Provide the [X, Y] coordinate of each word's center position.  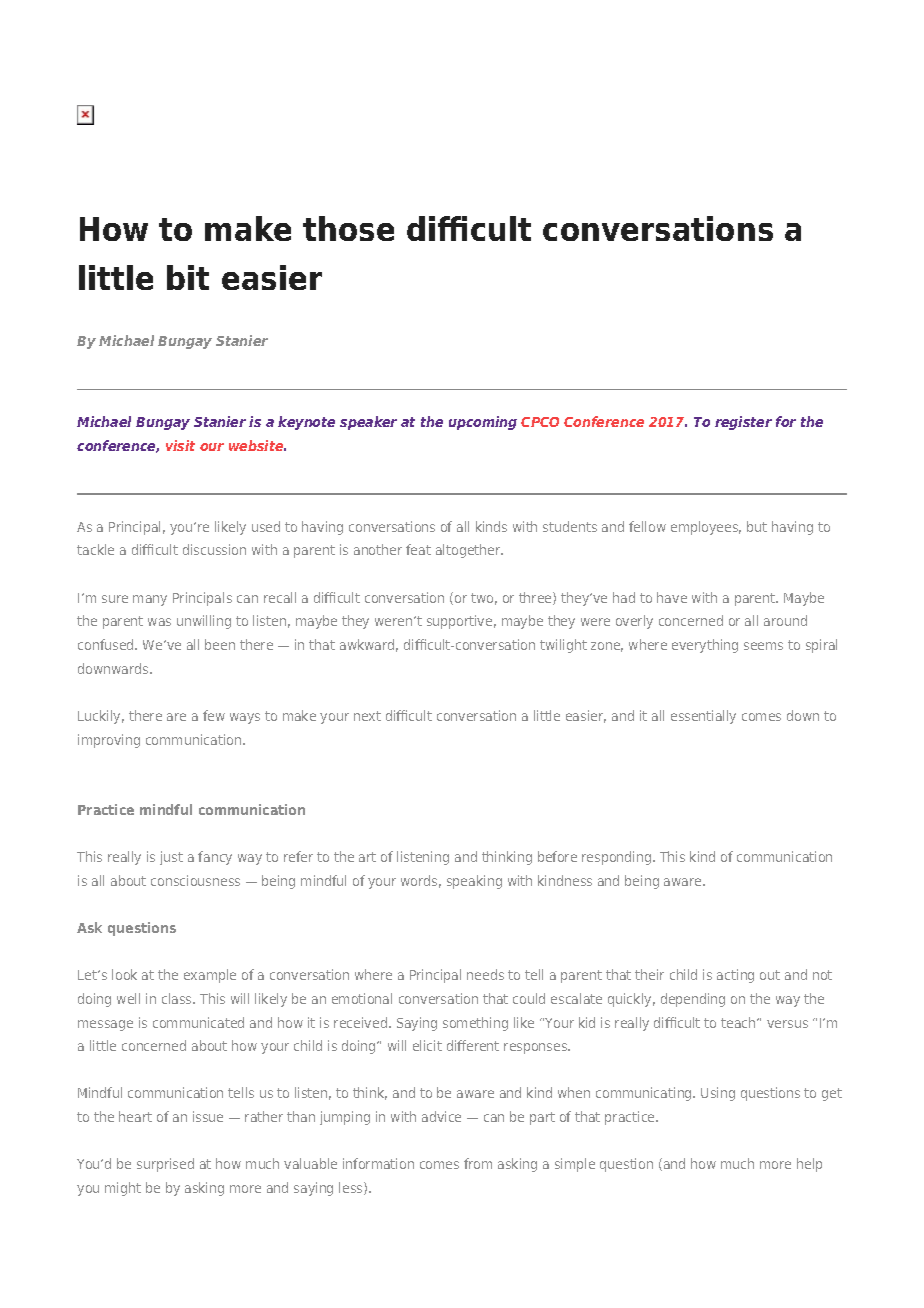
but [757, 526]
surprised [165, 1165]
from [478, 1163]
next [367, 716]
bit [188, 277]
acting [735, 976]
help [809, 1165]
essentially [703, 717]
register [743, 423]
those [348, 228]
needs [485, 974]
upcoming [483, 423]
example [210, 976]
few [214, 715]
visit [180, 445]
